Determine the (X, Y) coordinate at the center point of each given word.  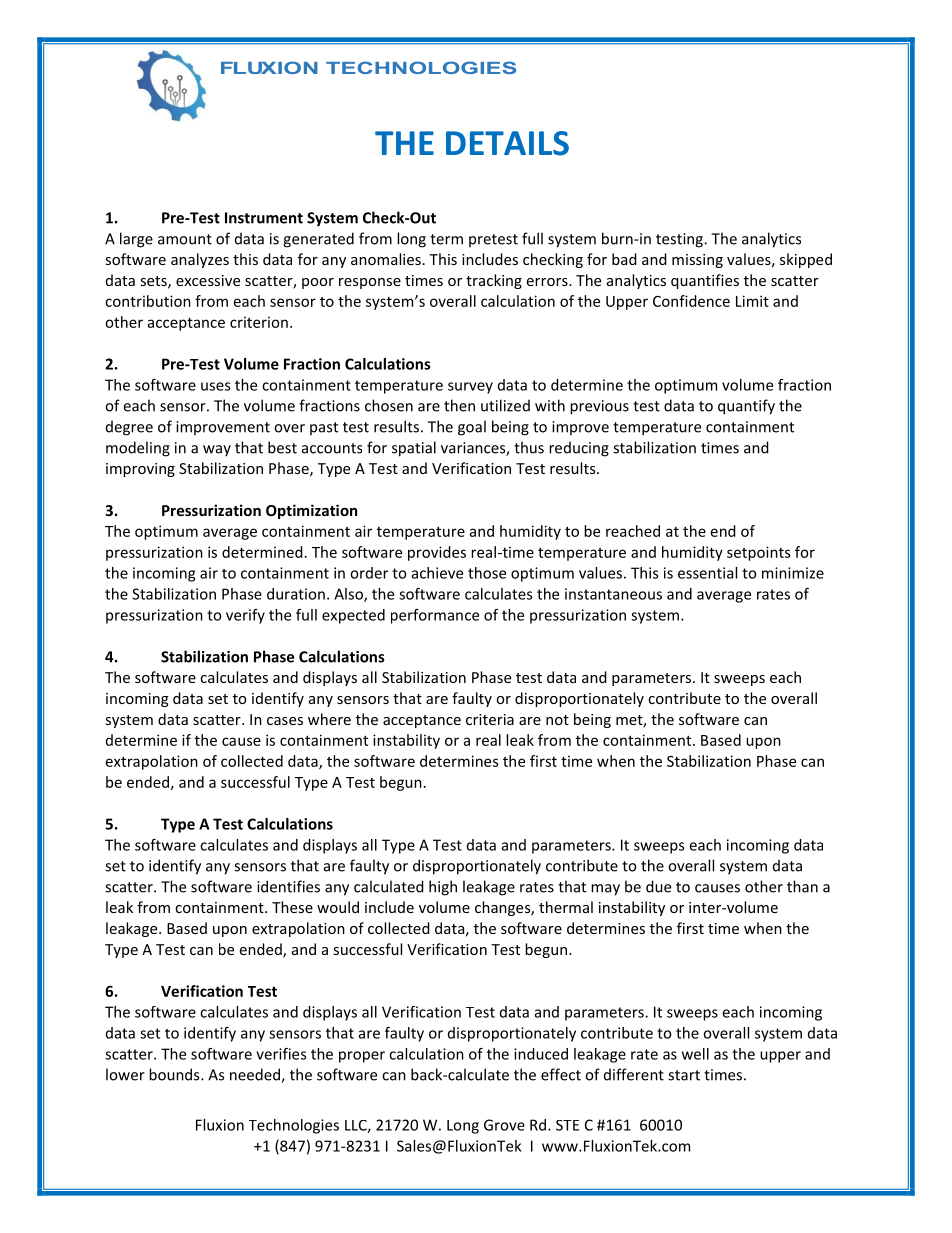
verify (245, 616)
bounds (175, 1074)
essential (707, 573)
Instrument (264, 218)
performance (435, 616)
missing (697, 261)
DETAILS (507, 143)
